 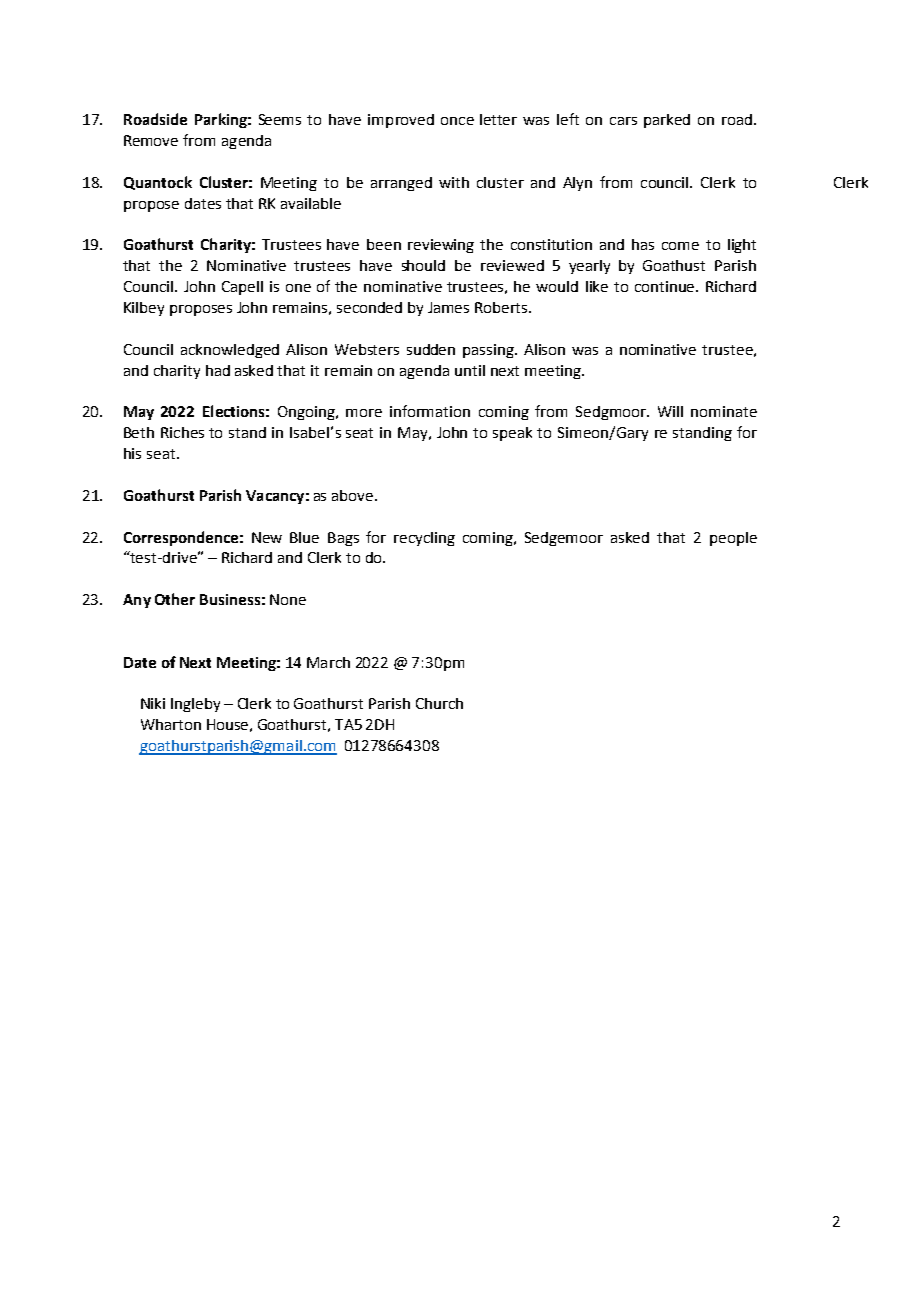 What do you see at coordinates (175, 599) in the screenshot?
I see `Other` at bounding box center [175, 599].
